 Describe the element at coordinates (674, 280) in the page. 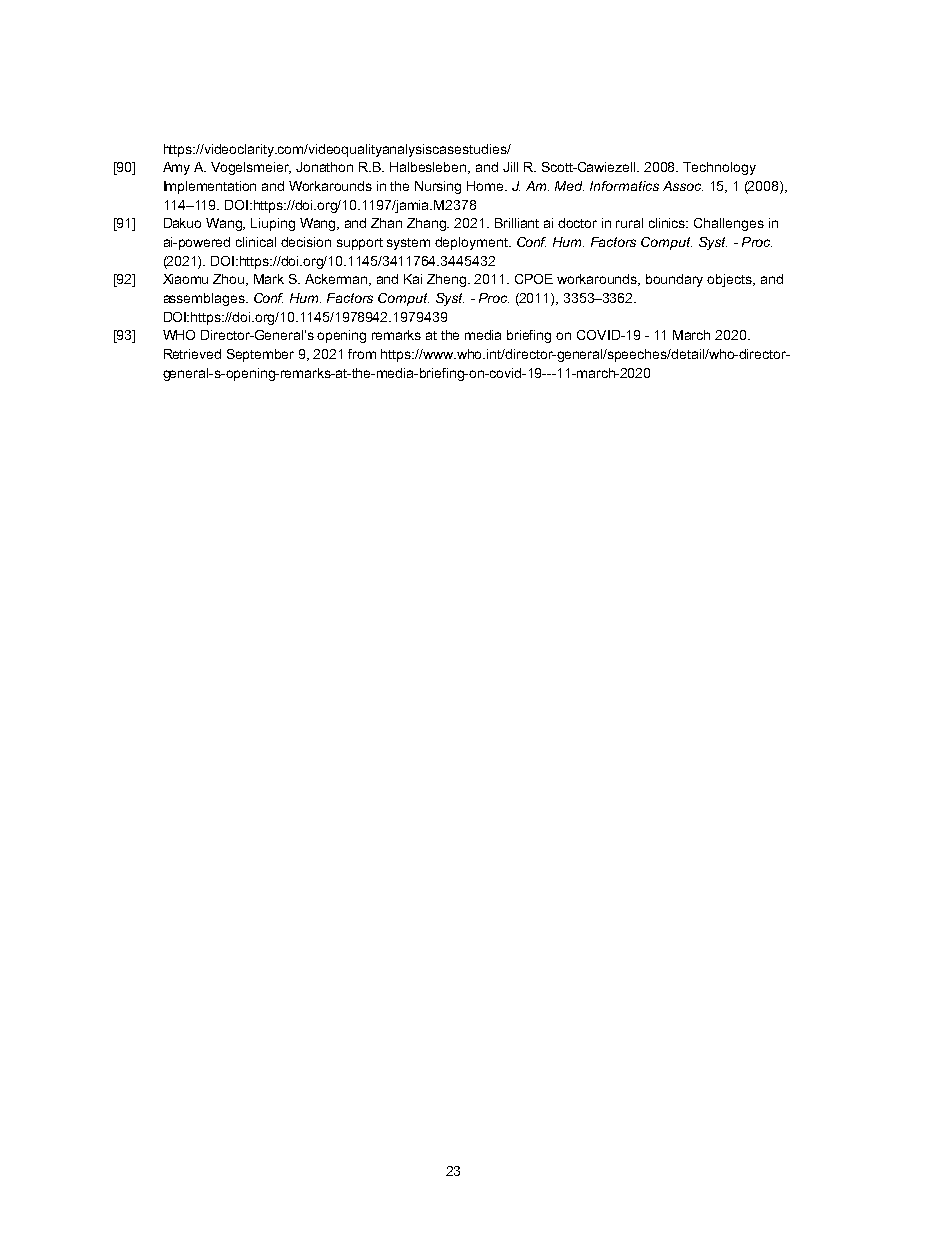

I see `boundary` at that location.
